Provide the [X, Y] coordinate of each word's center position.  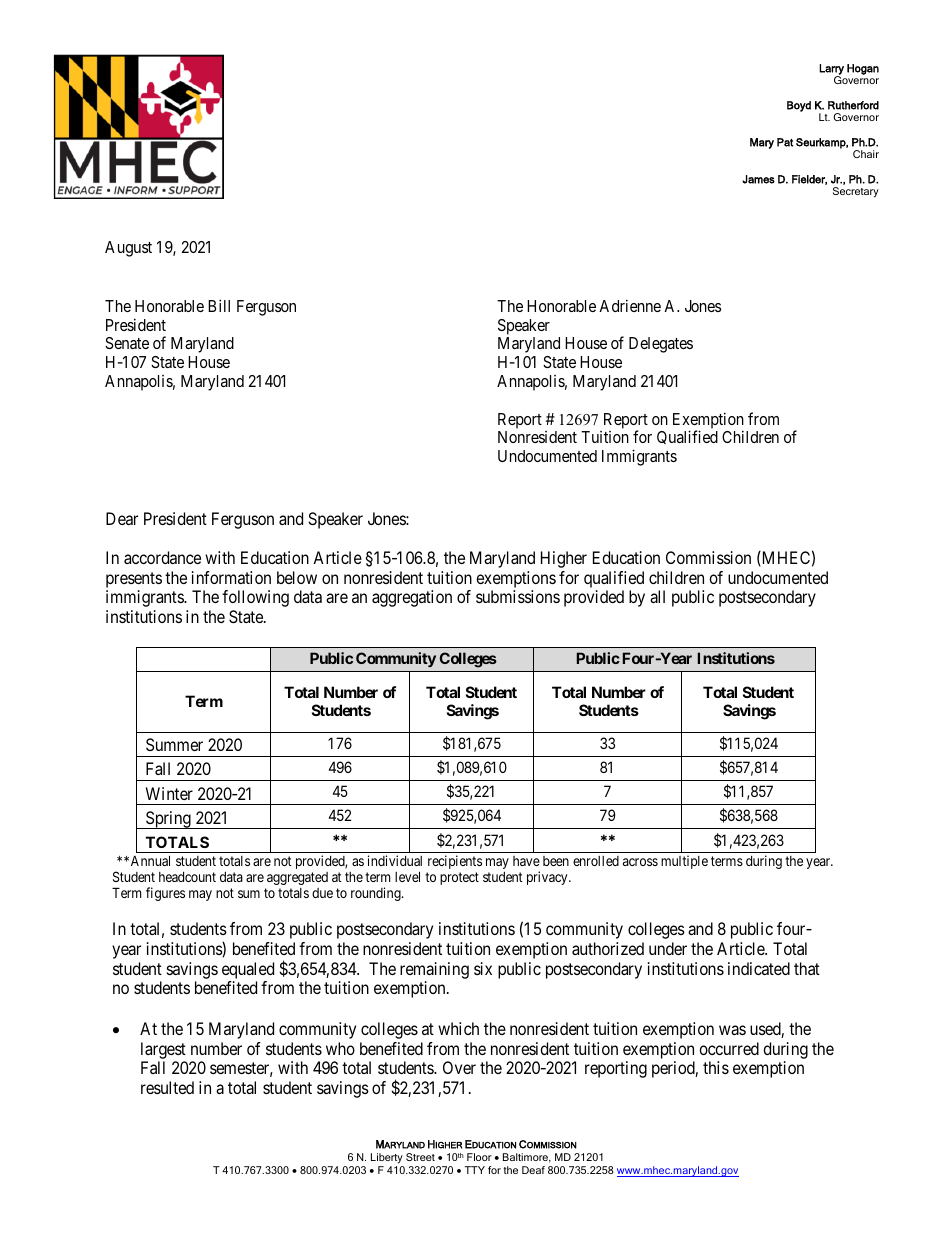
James [758, 179]
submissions [518, 596]
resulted [167, 1087]
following [255, 598]
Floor [479, 1157]
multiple [684, 862]
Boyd [799, 106]
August [128, 249]
